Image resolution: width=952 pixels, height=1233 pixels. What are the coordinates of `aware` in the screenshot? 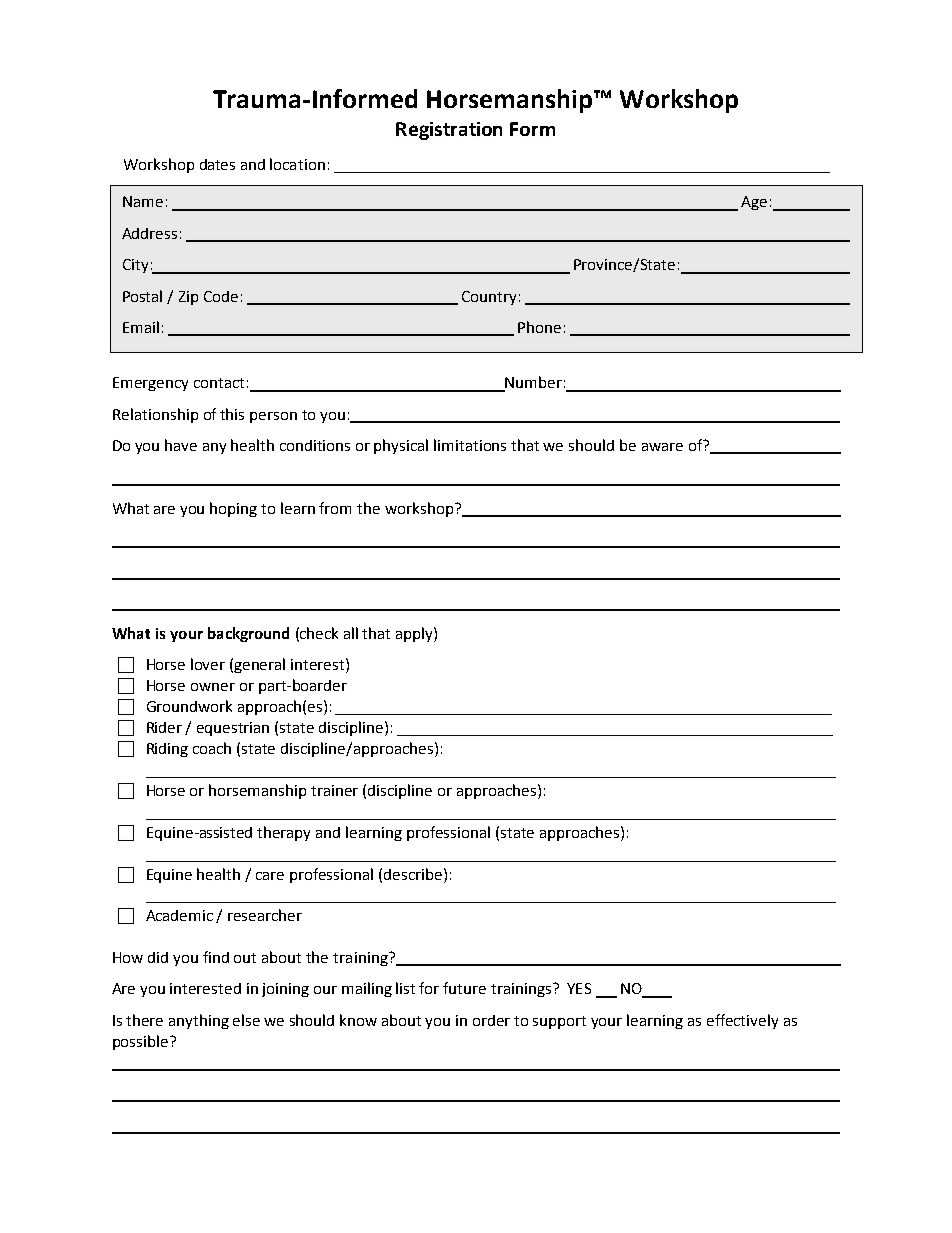 It's located at (662, 447).
